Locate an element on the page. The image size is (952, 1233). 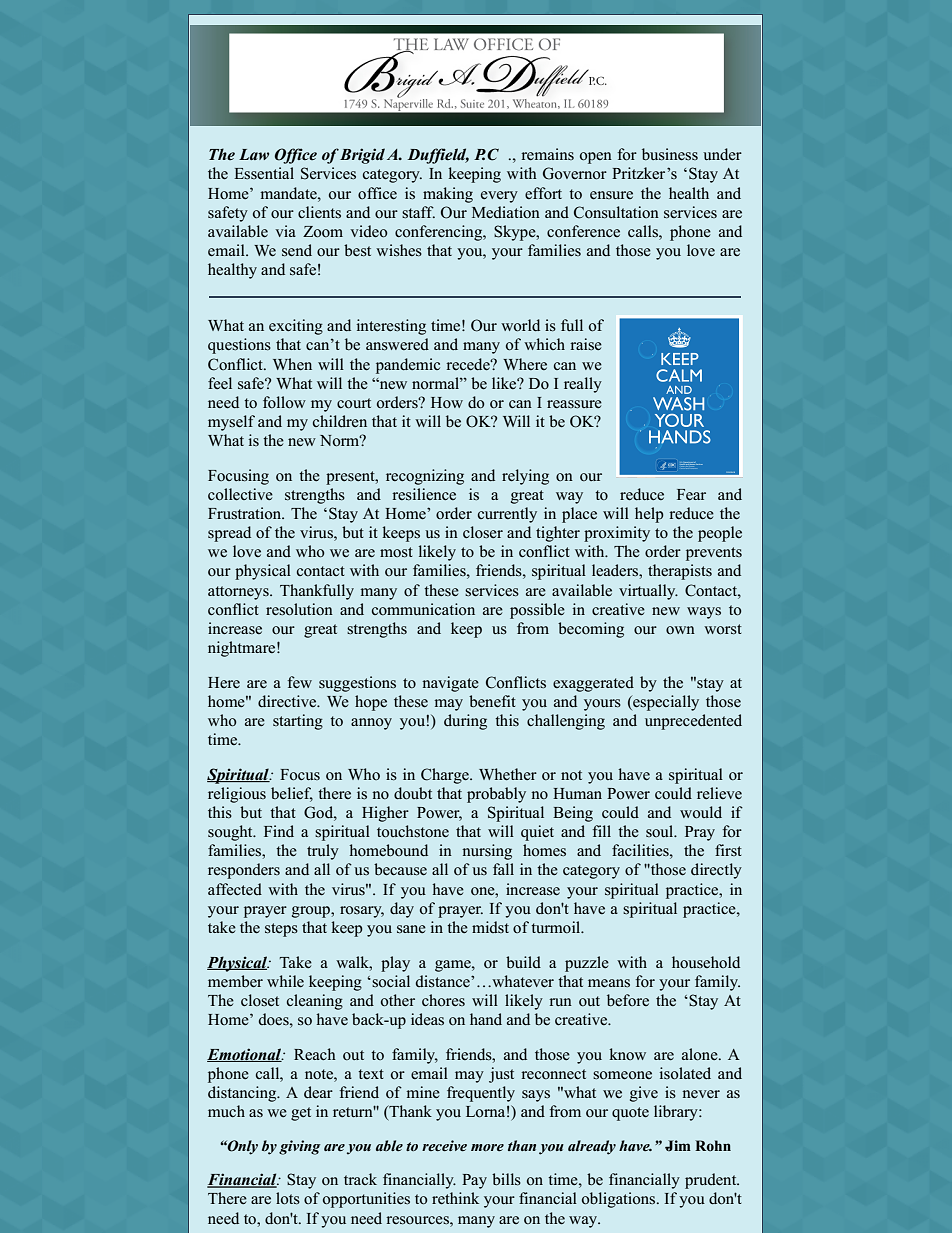
mandate is located at coordinates (290, 193).
